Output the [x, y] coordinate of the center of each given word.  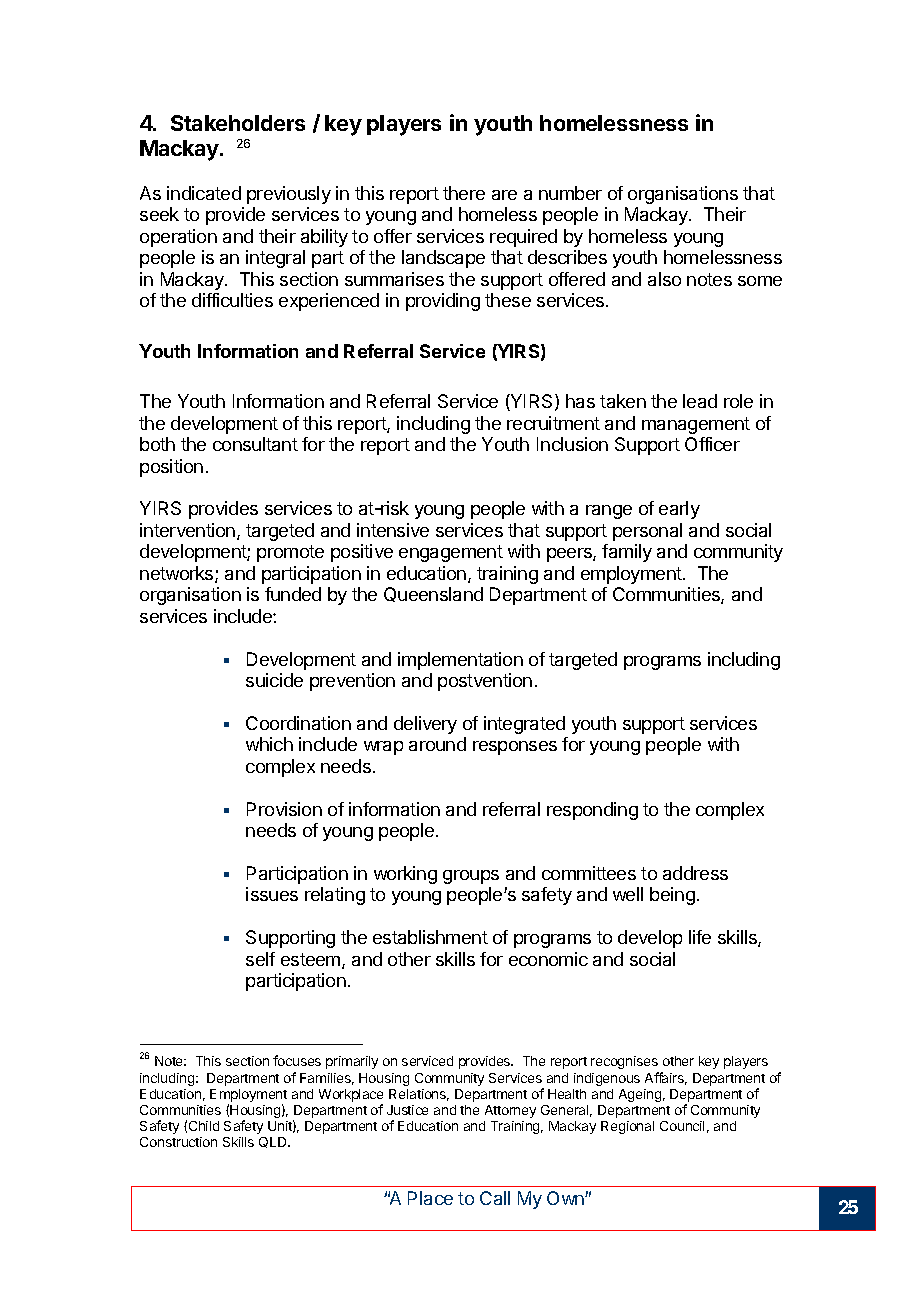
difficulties [232, 300]
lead [700, 401]
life [700, 937]
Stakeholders [238, 123]
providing [443, 302]
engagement [451, 553]
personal [647, 532]
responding [592, 811]
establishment [430, 937]
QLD [274, 1142]
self [260, 959]
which [269, 744]
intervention [187, 530]
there [464, 193]
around [437, 744]
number [570, 193]
